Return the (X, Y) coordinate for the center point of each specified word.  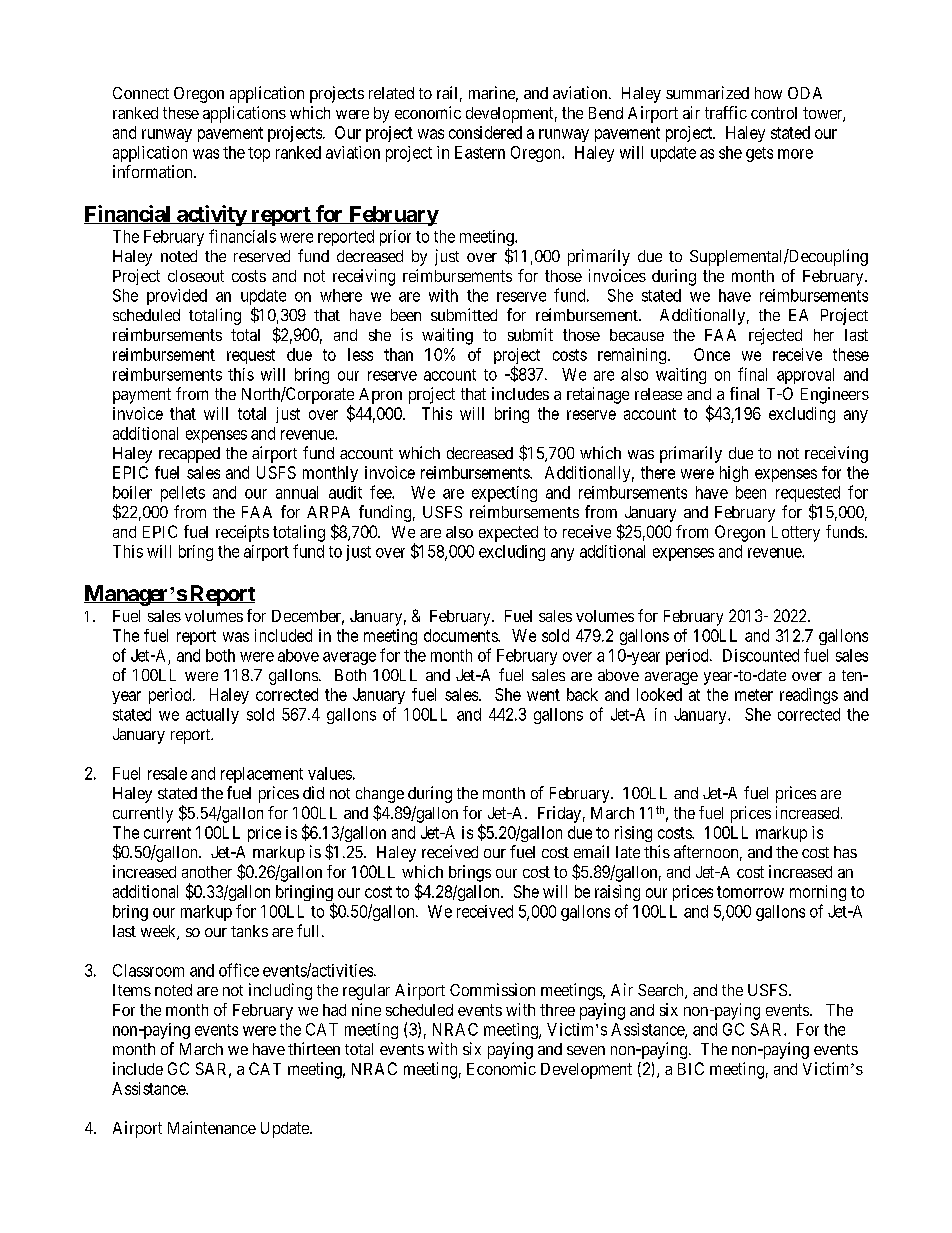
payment (142, 396)
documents (461, 635)
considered (485, 132)
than (398, 354)
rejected (775, 336)
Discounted (761, 655)
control (774, 113)
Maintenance (212, 1127)
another (207, 872)
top (259, 154)
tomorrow (750, 892)
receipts (242, 533)
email (591, 851)
